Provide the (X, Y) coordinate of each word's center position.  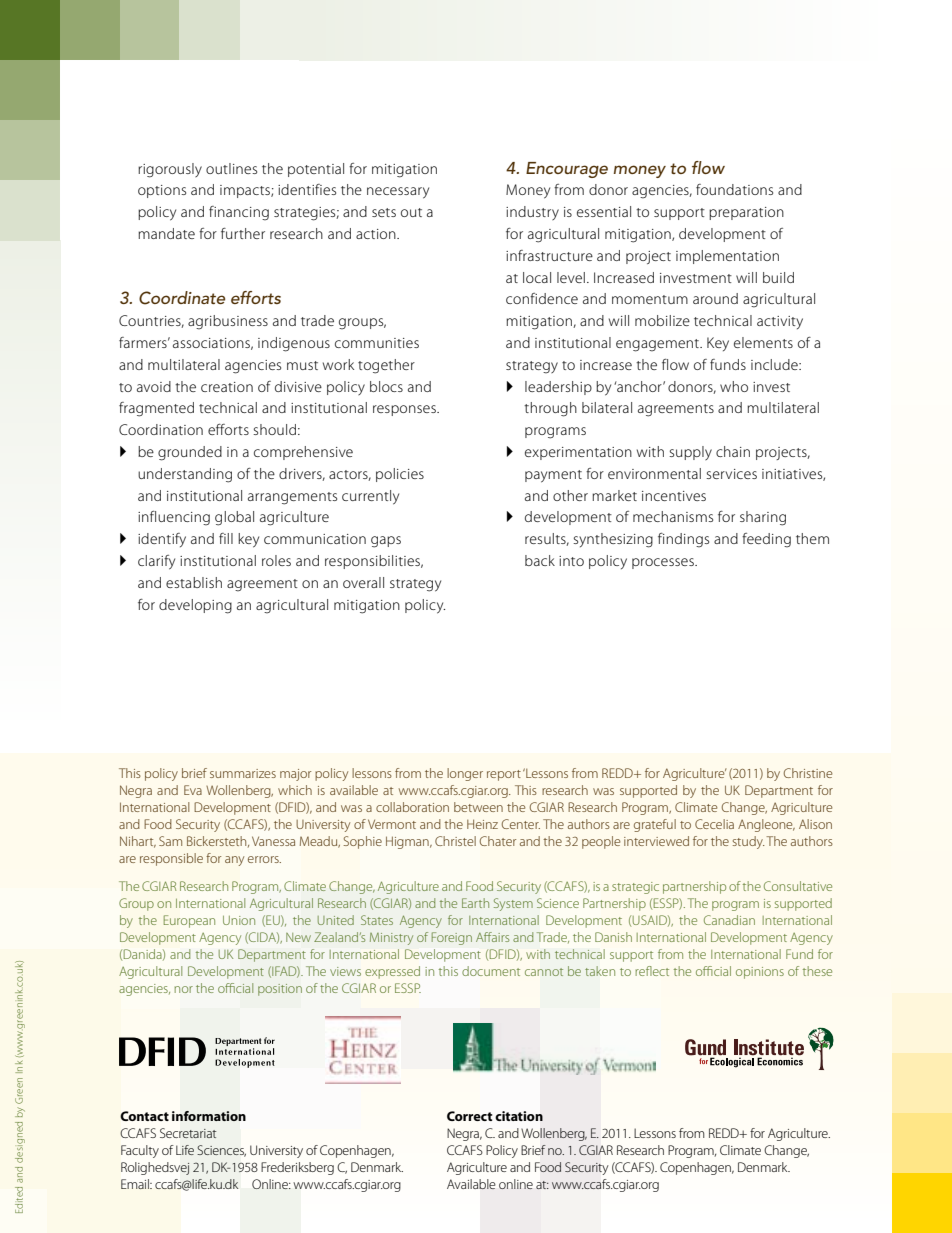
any (234, 861)
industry (532, 213)
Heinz (482, 824)
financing (239, 213)
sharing (763, 518)
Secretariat (188, 1133)
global (234, 518)
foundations (734, 189)
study (749, 842)
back (540, 560)
